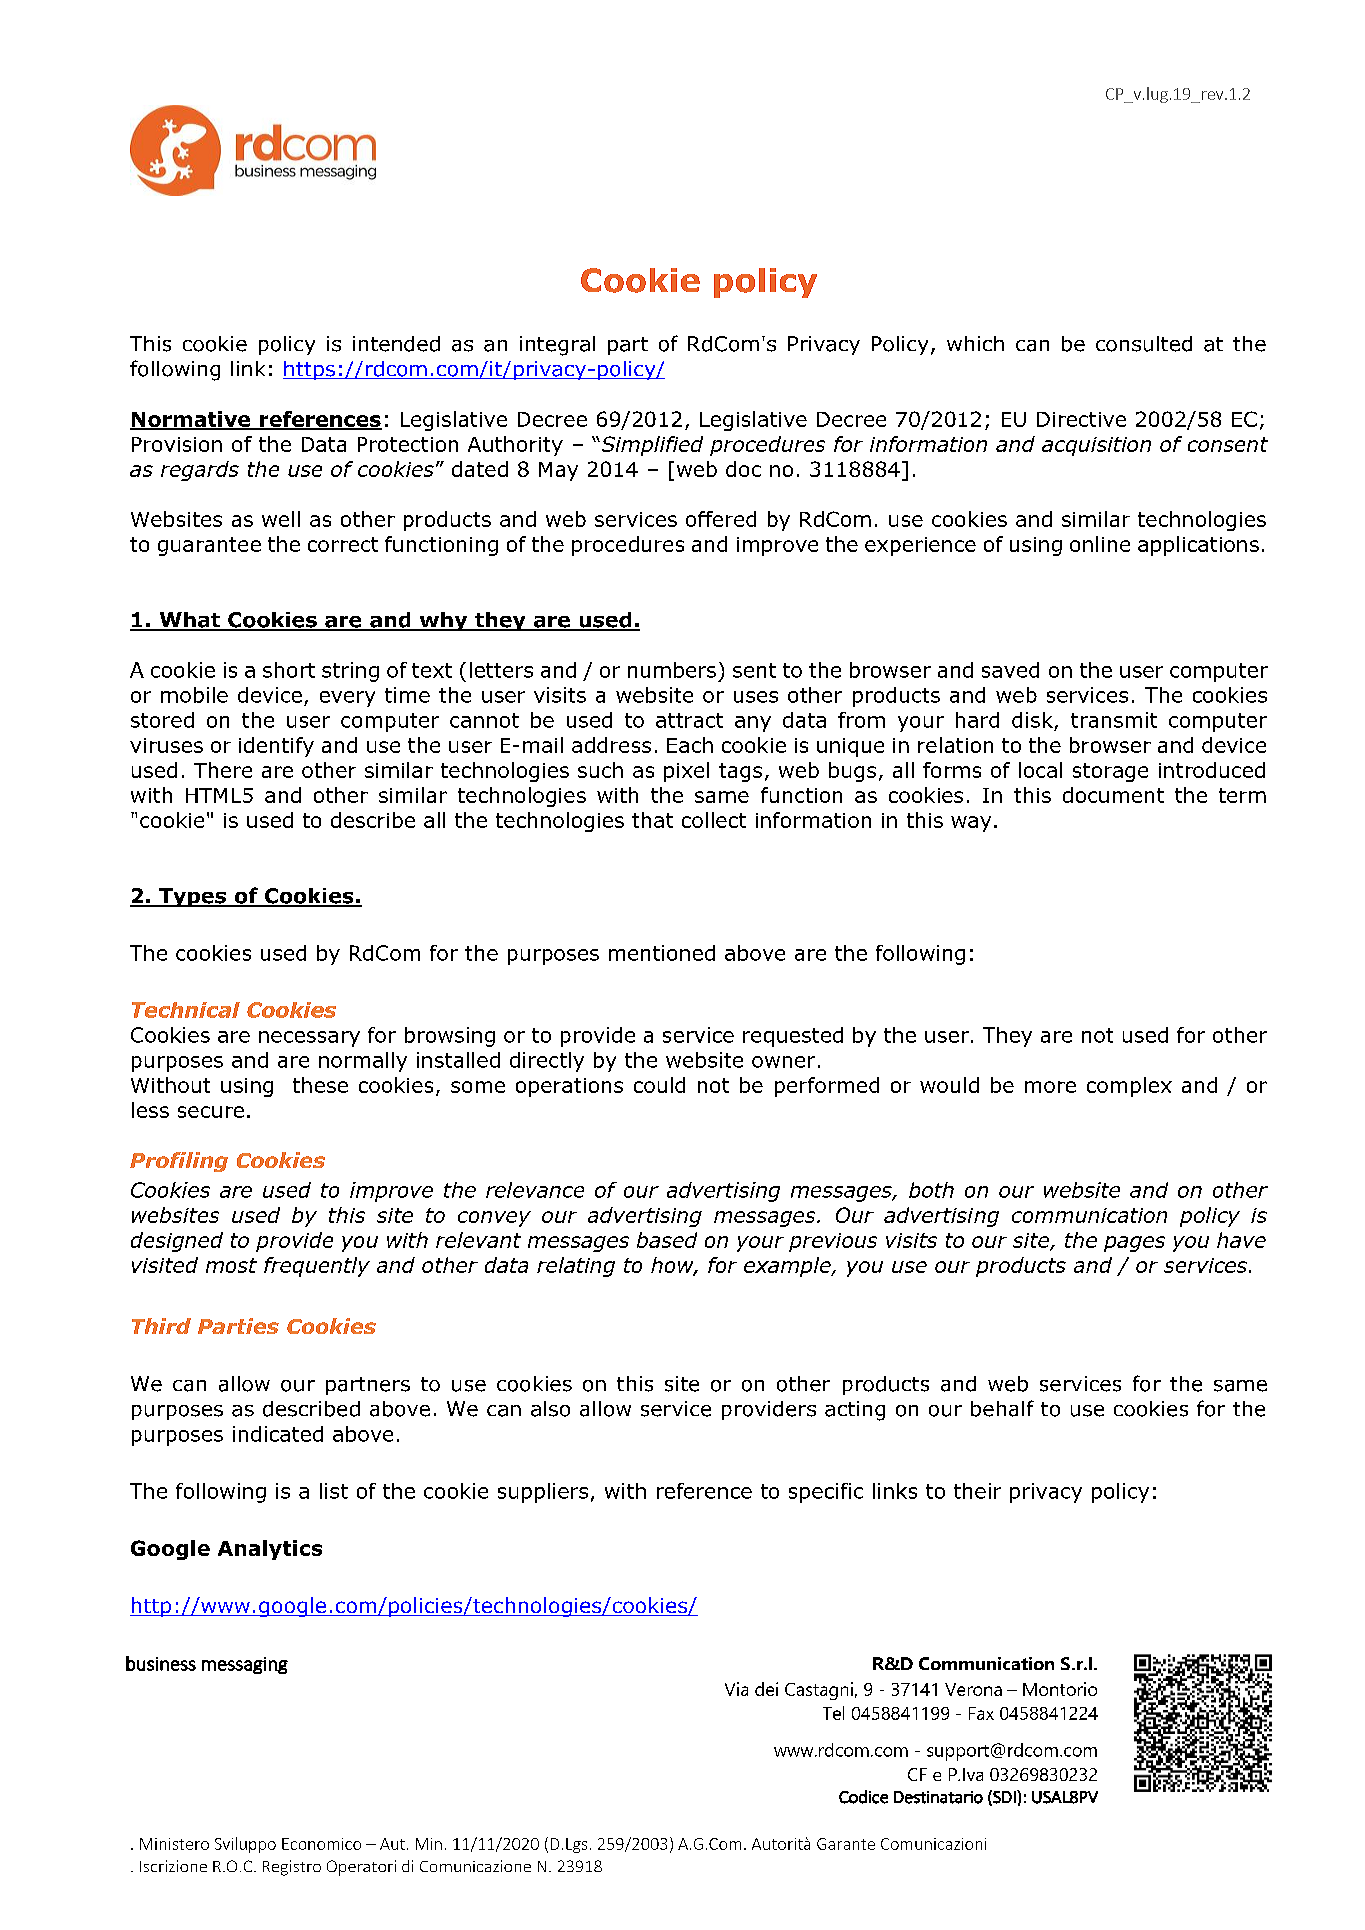  I want to click on There, so click(223, 770).
